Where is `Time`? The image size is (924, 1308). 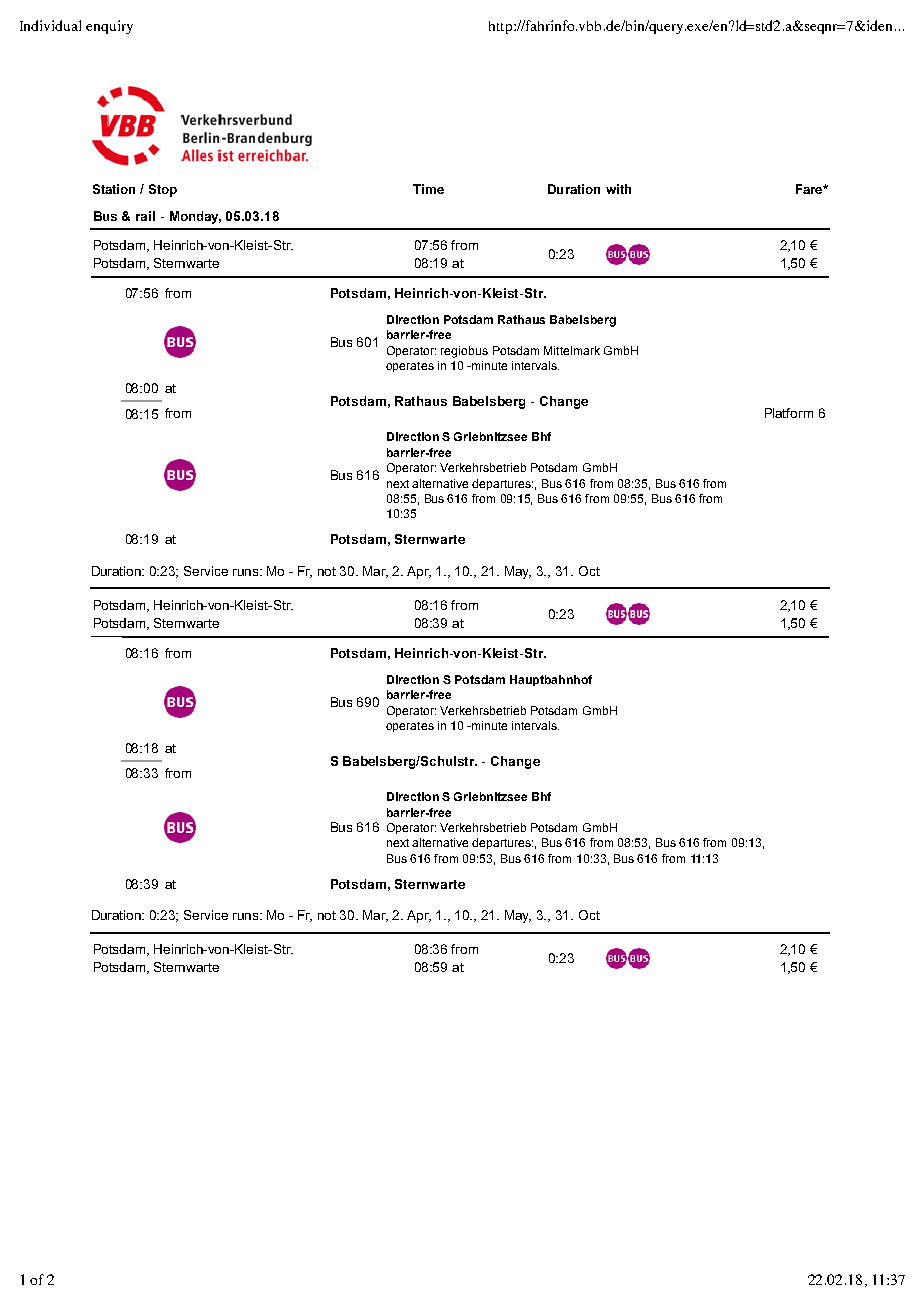 Time is located at coordinates (428, 189).
